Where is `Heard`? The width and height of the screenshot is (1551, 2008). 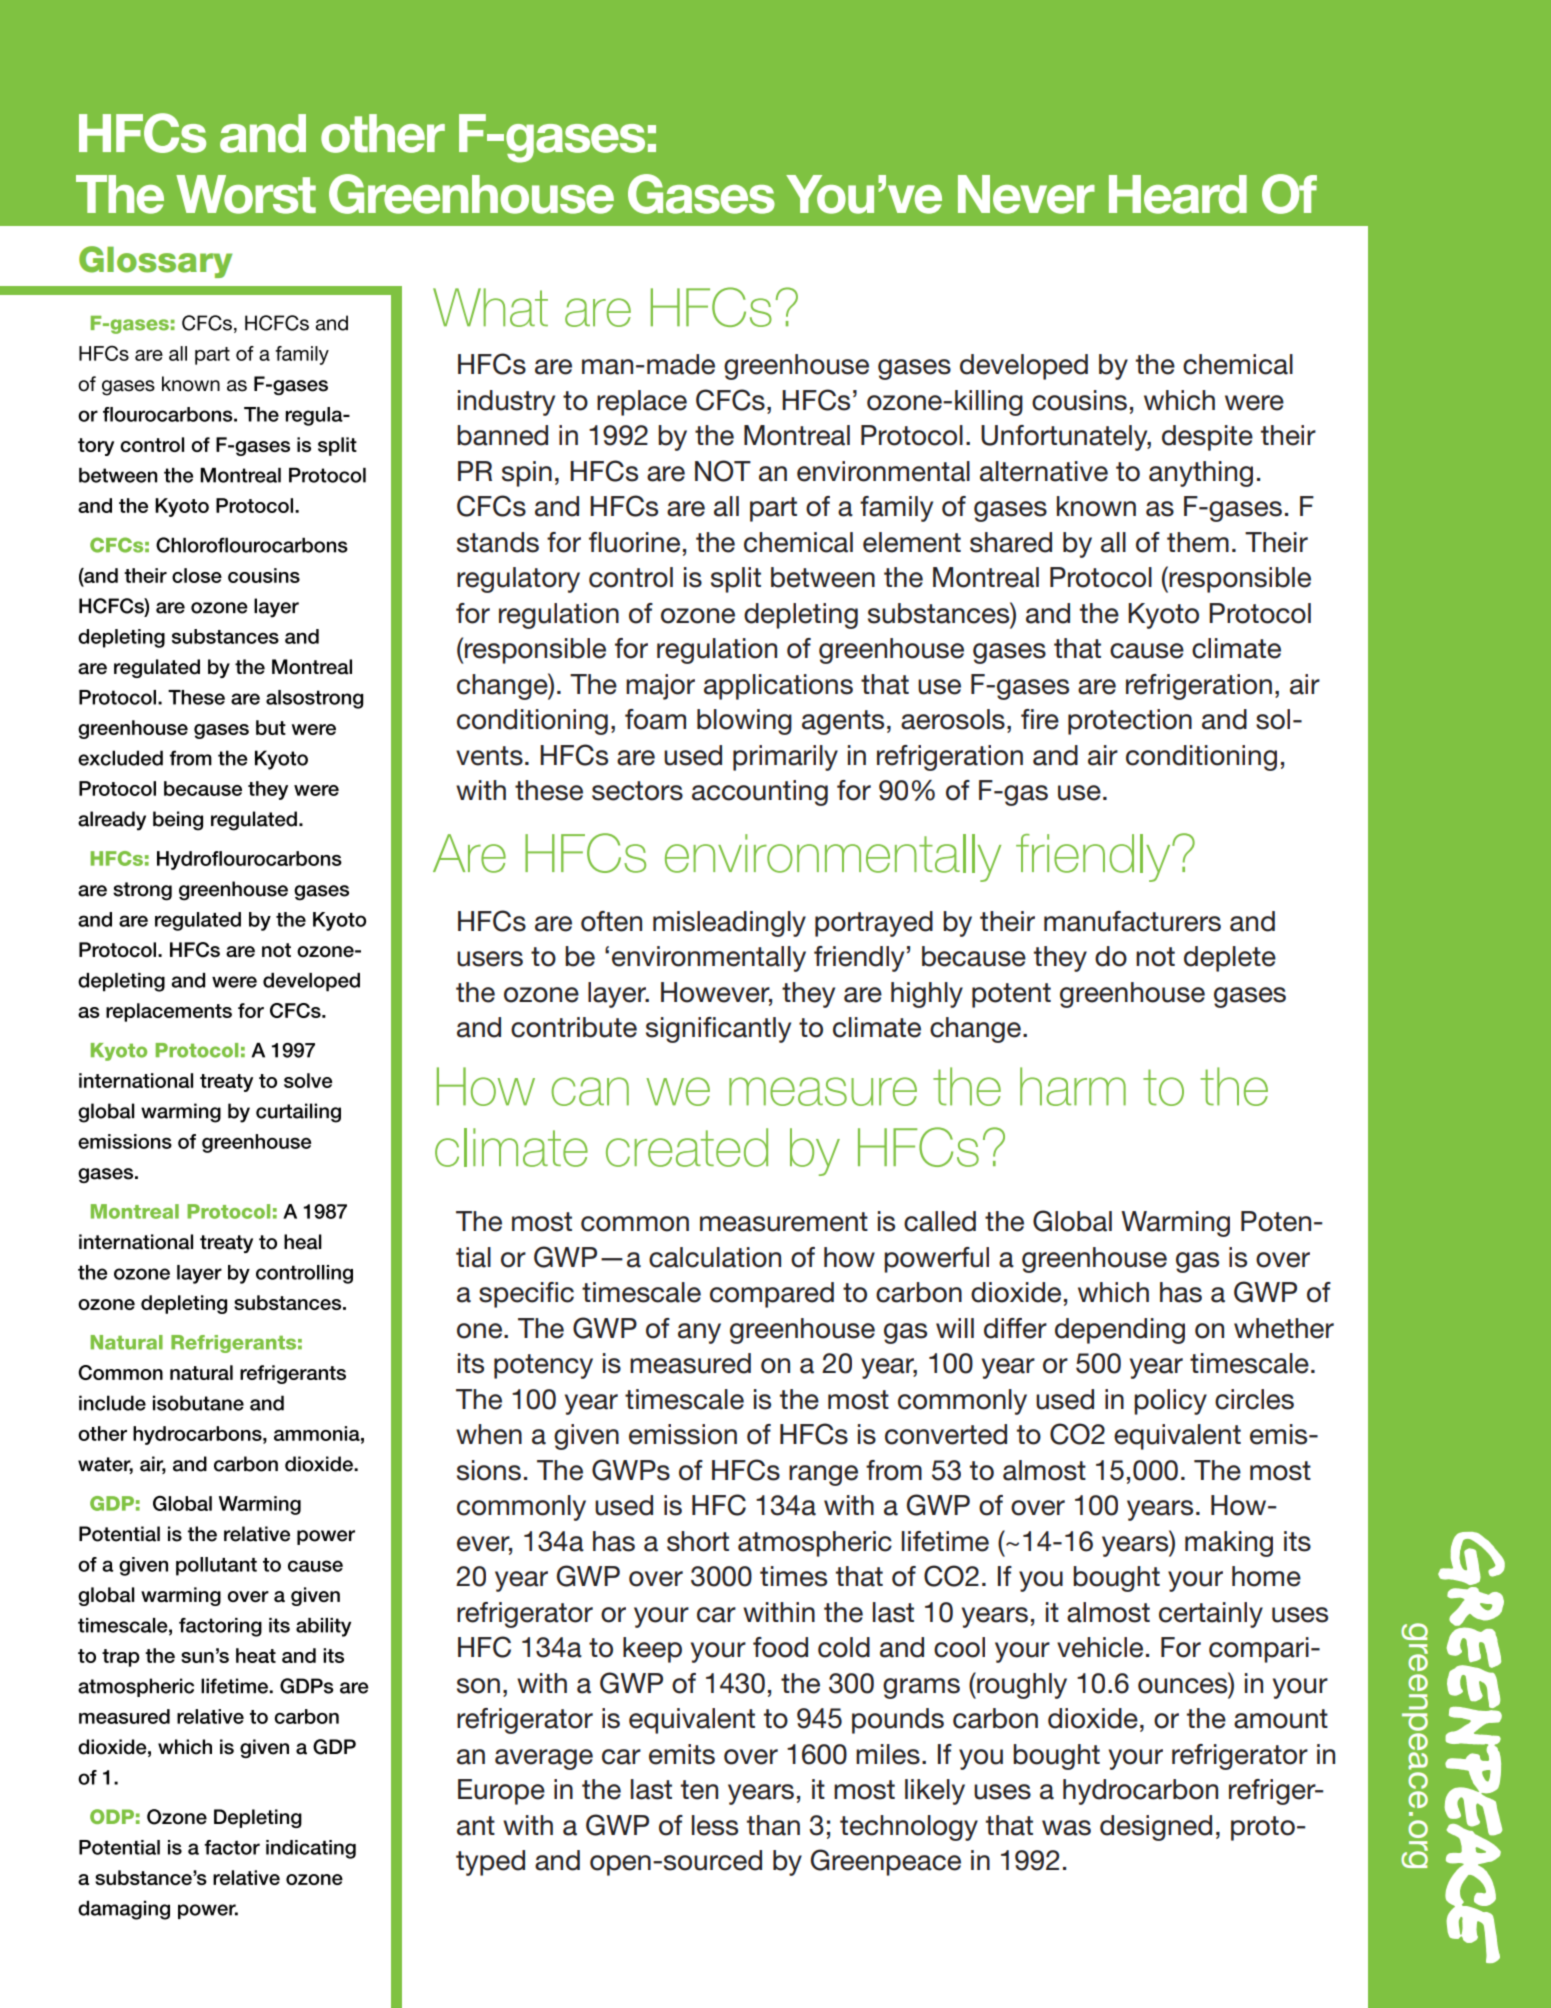
Heard is located at coordinates (1178, 194).
